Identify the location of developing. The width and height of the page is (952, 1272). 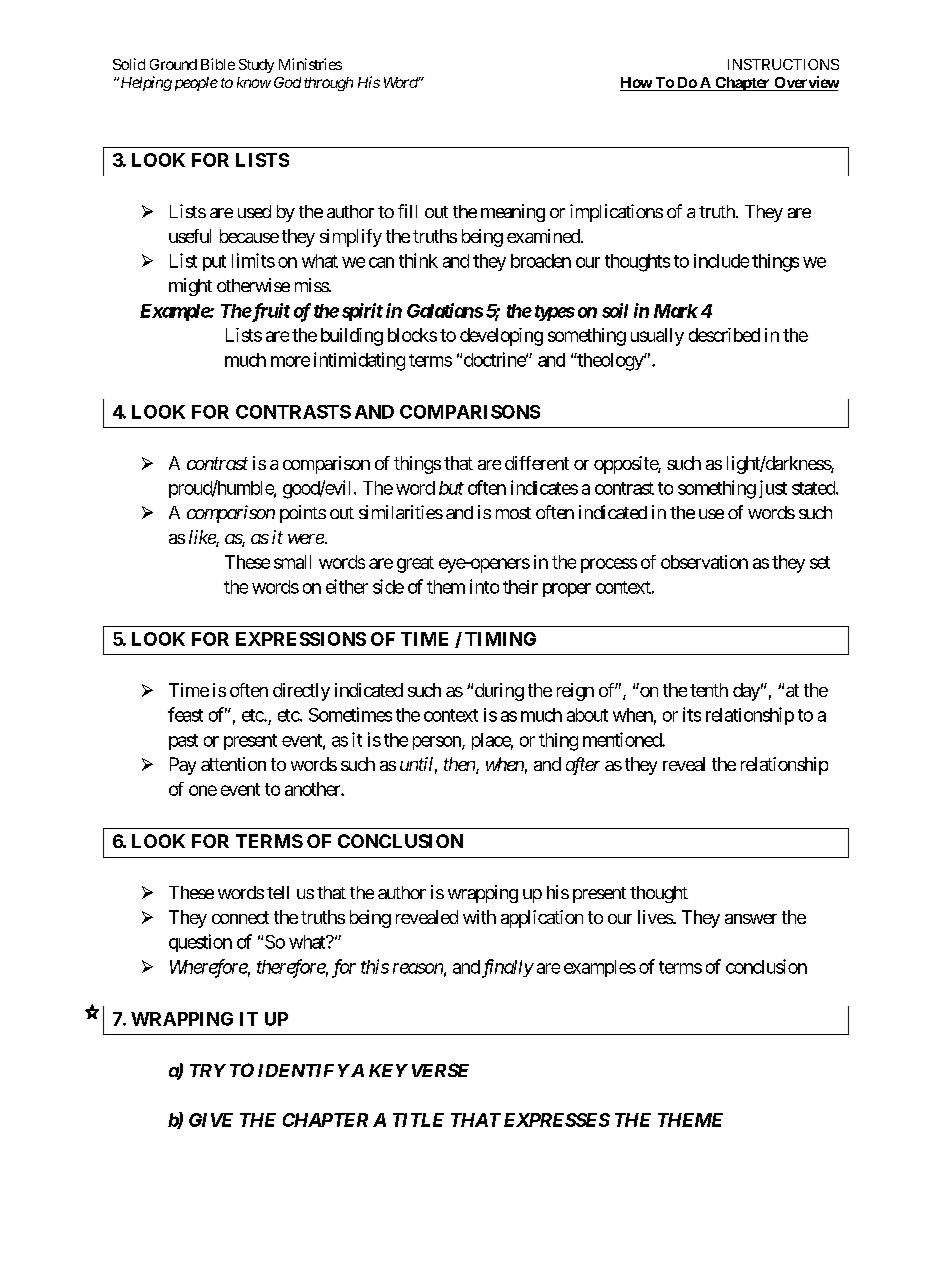
(501, 337).
